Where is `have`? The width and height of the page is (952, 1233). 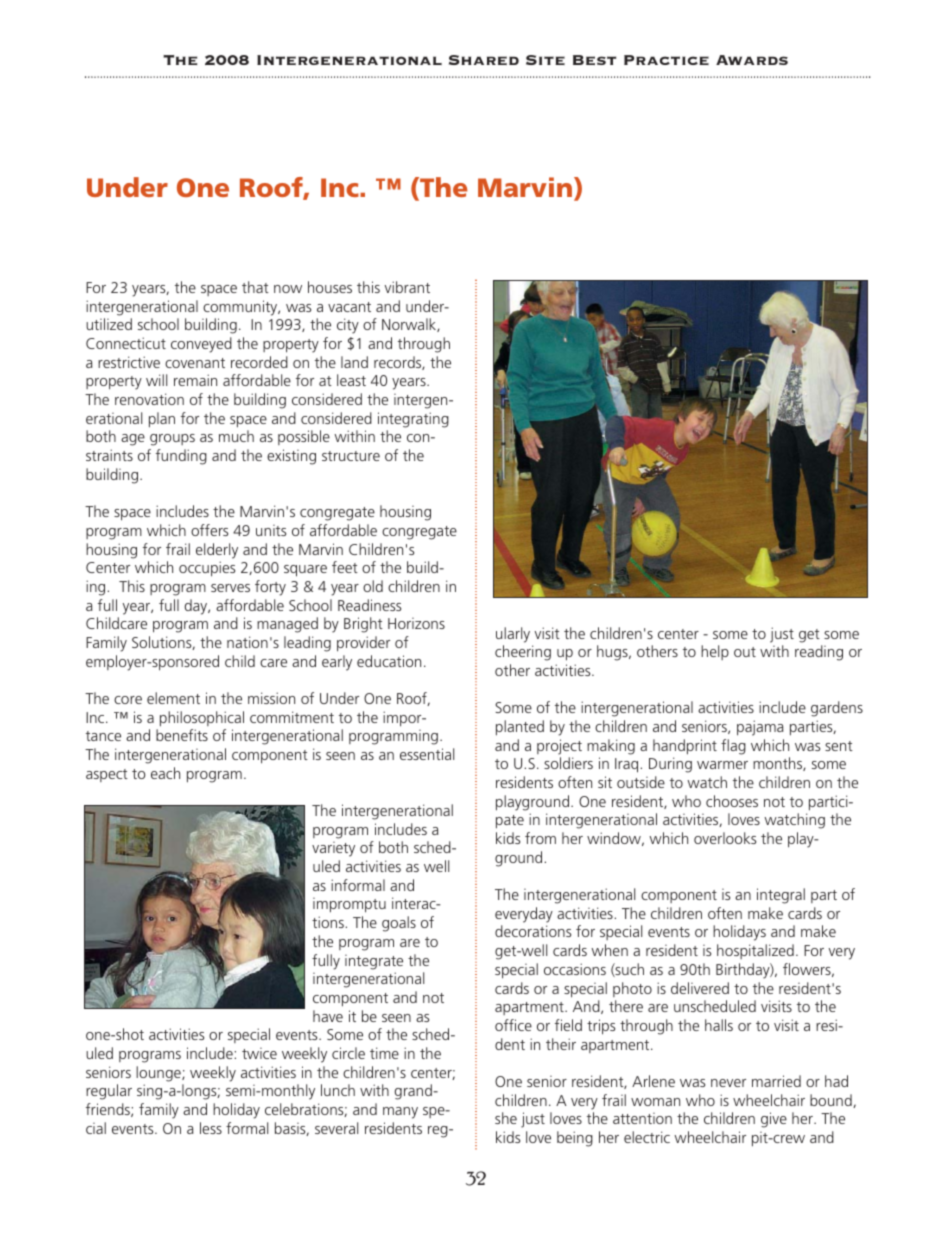 have is located at coordinates (328, 1016).
